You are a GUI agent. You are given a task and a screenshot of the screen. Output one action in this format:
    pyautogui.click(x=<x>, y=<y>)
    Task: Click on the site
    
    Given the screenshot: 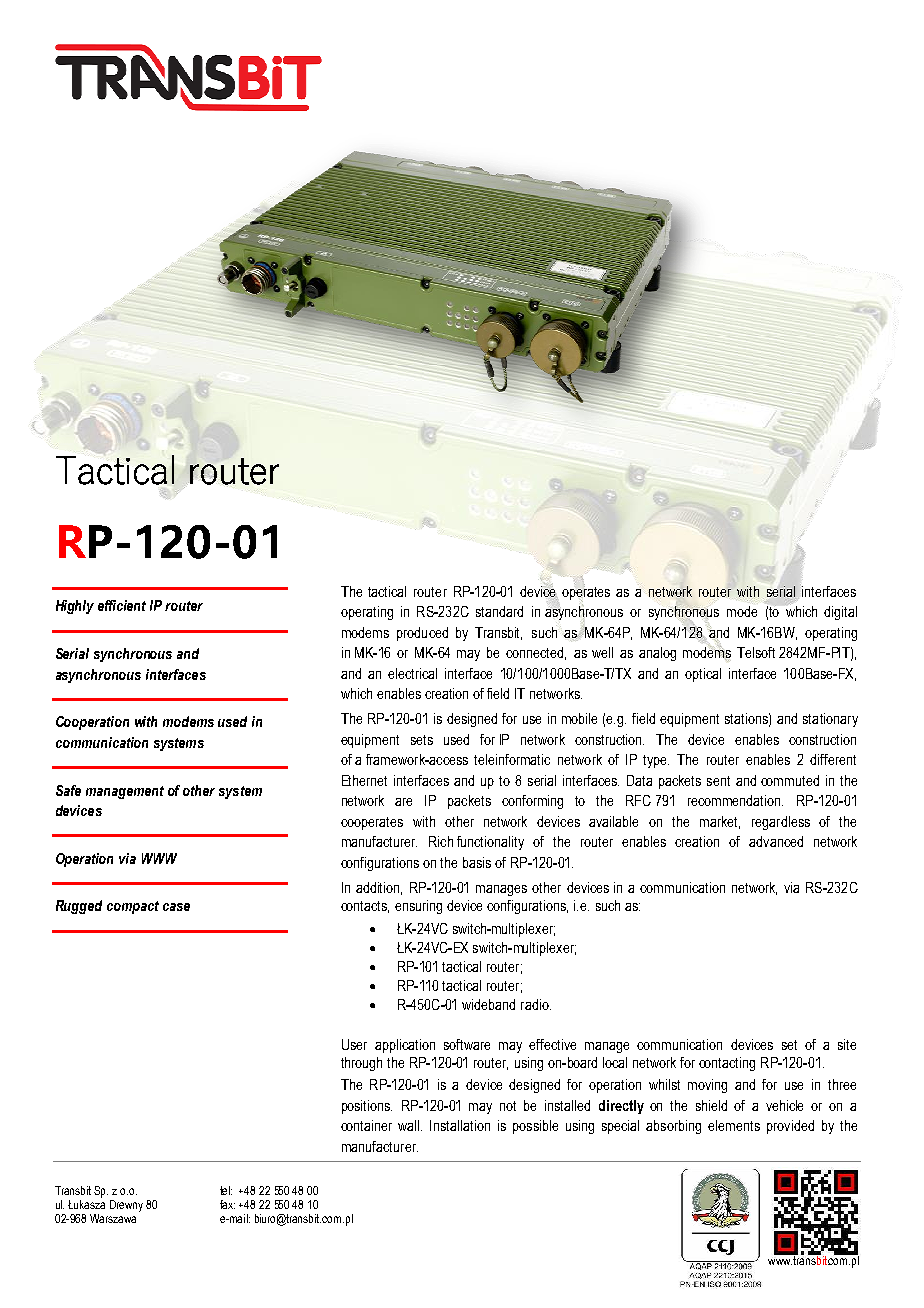 What is the action you would take?
    pyautogui.click(x=847, y=1044)
